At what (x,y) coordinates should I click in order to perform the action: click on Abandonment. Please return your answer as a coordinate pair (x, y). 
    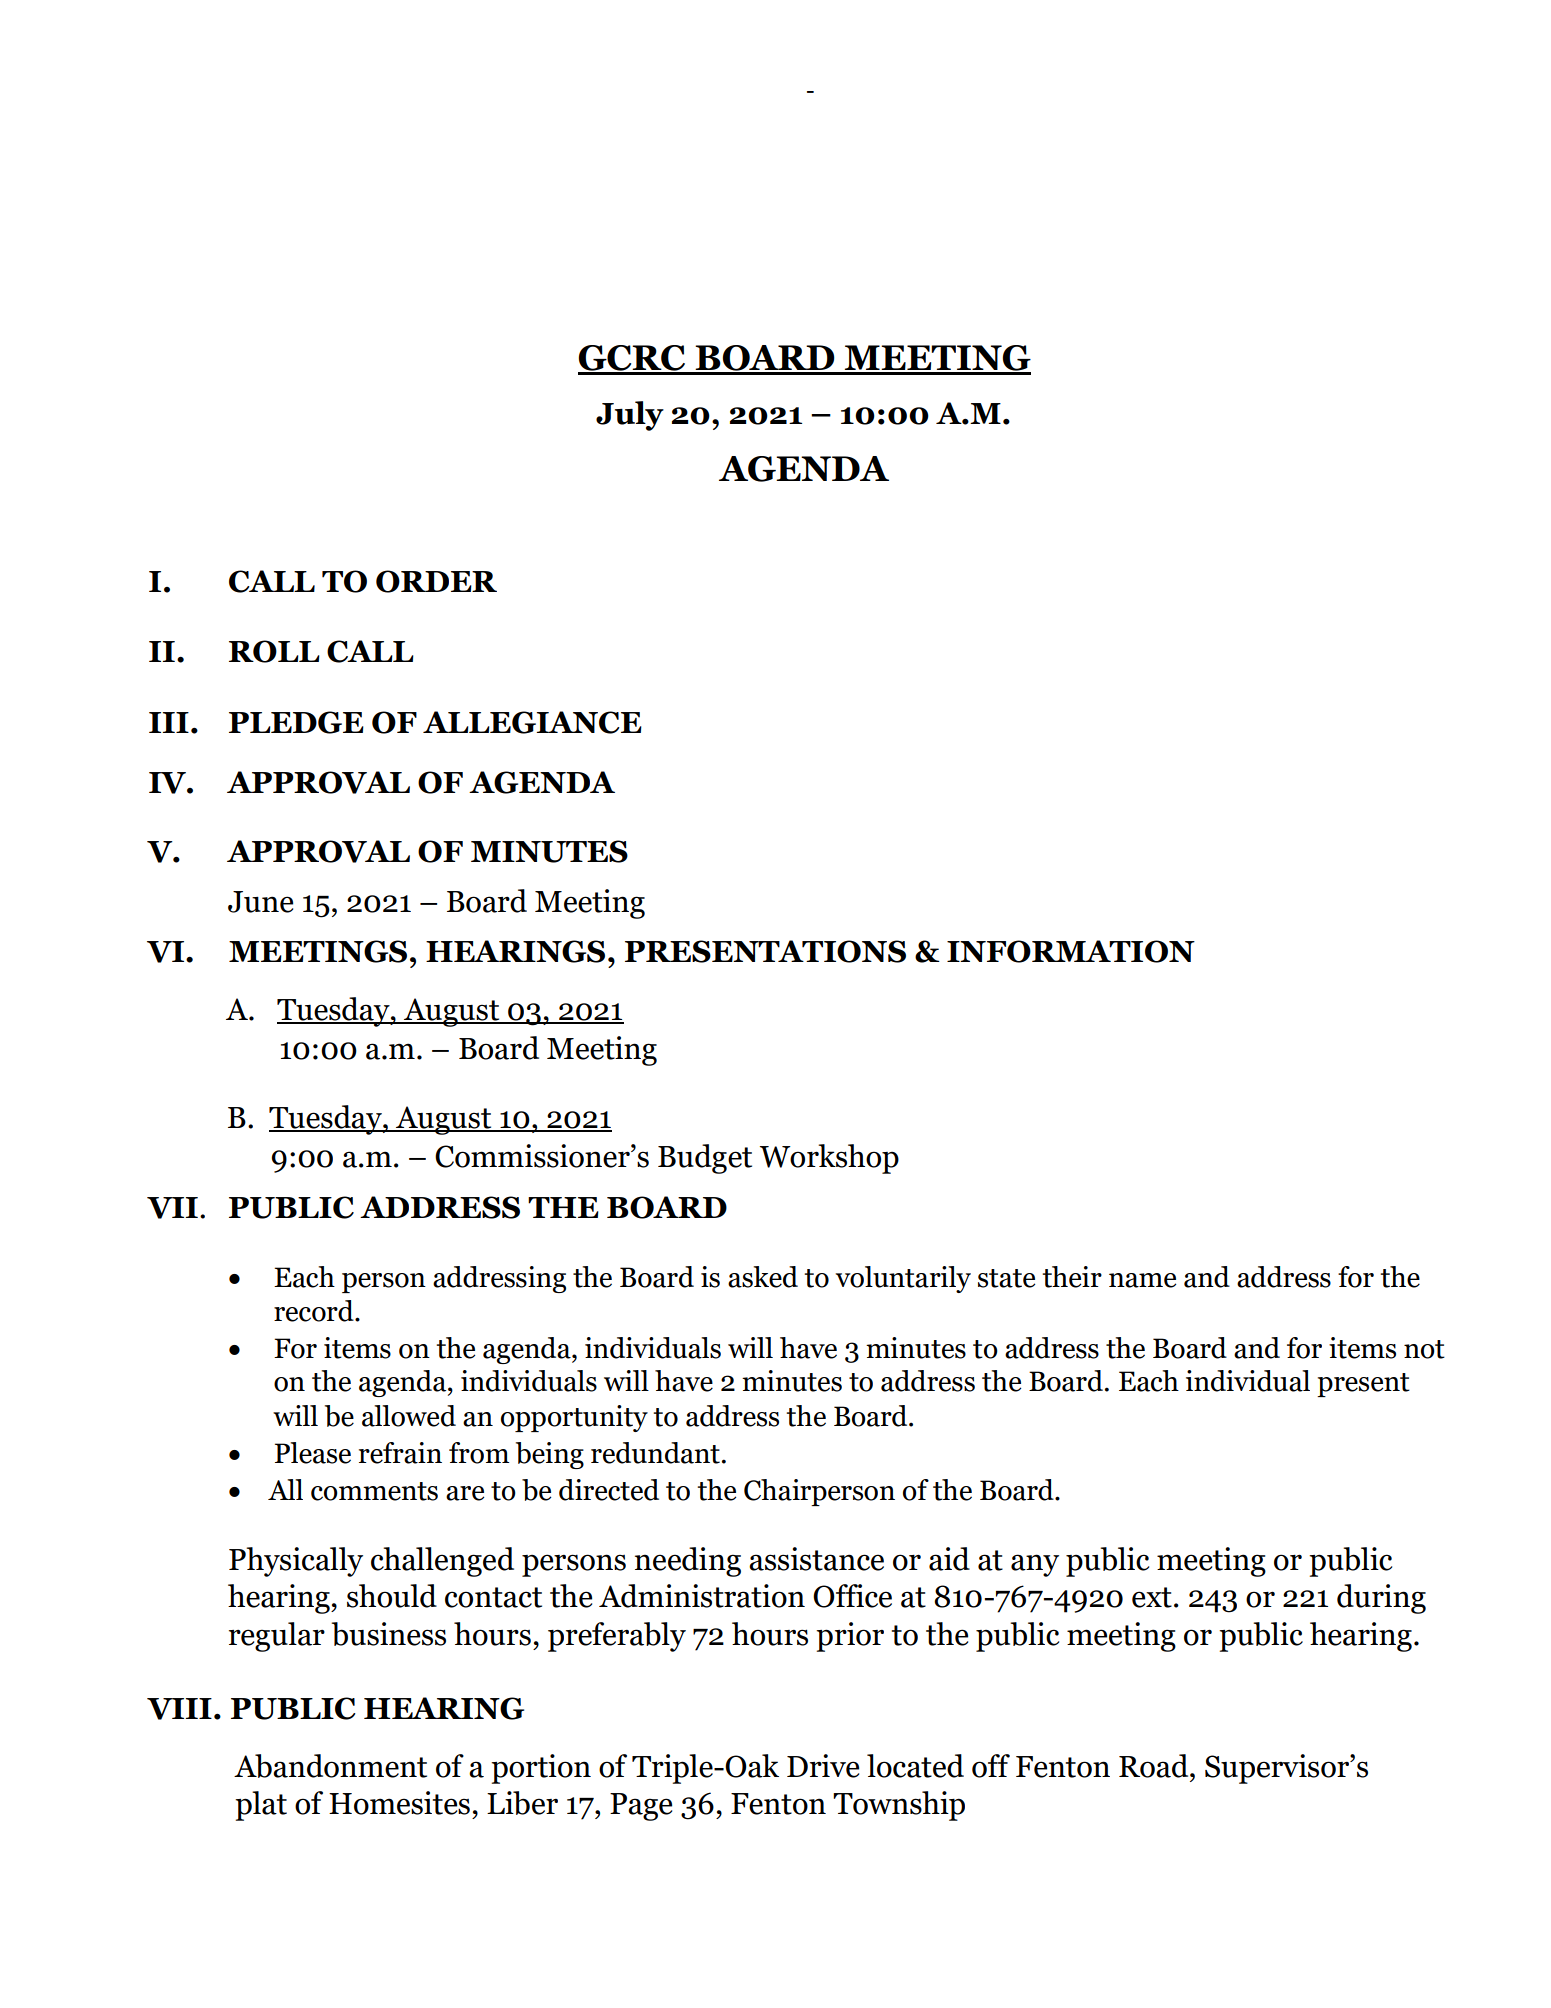
    Looking at the image, I should click on (330, 1766).
